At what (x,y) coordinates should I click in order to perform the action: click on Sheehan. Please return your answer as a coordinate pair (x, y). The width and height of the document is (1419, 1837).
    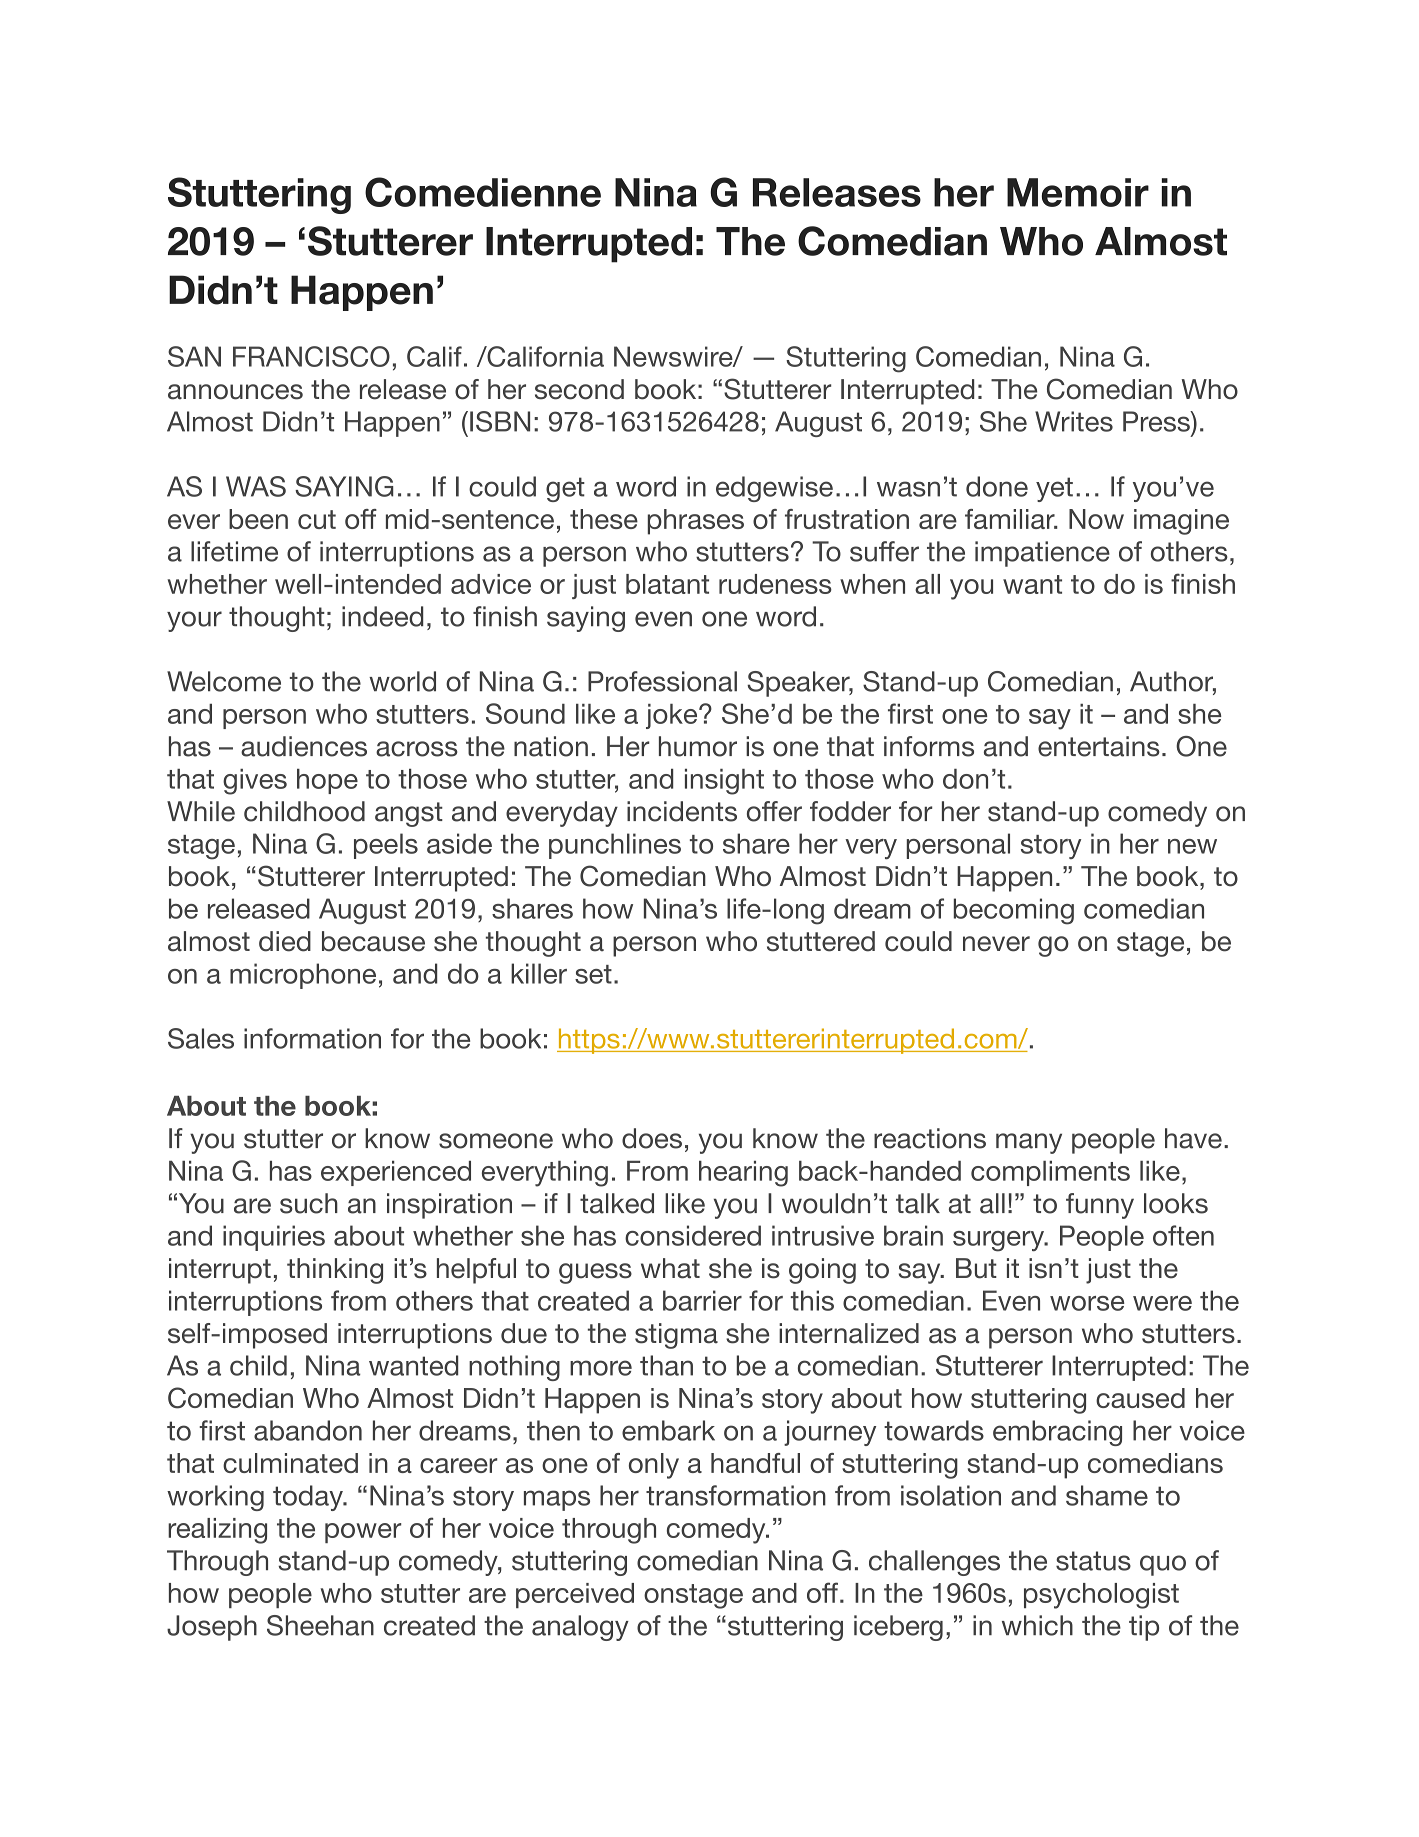
    Looking at the image, I should click on (320, 1625).
